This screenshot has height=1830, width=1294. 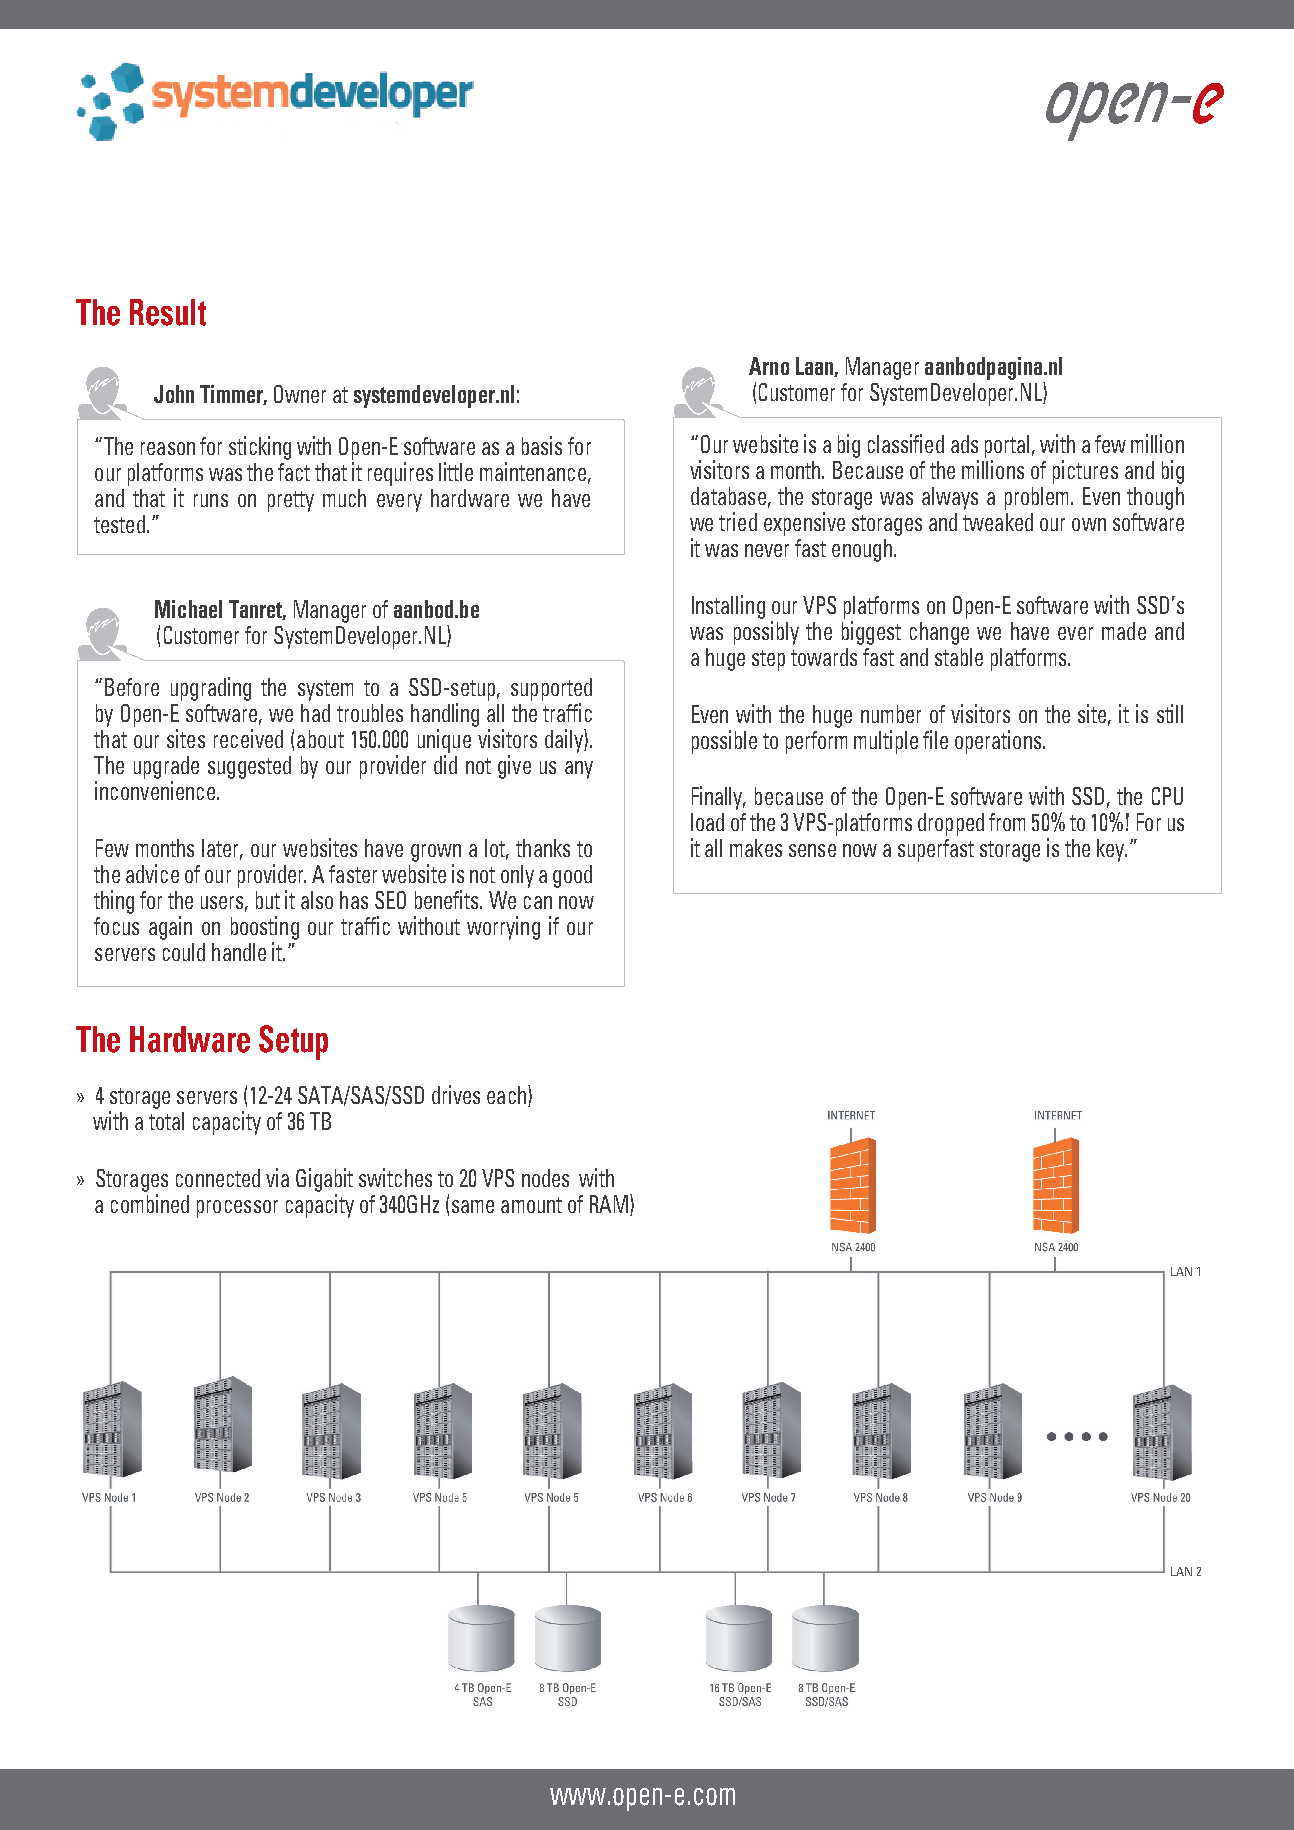 What do you see at coordinates (1124, 631) in the screenshot?
I see `made` at bounding box center [1124, 631].
